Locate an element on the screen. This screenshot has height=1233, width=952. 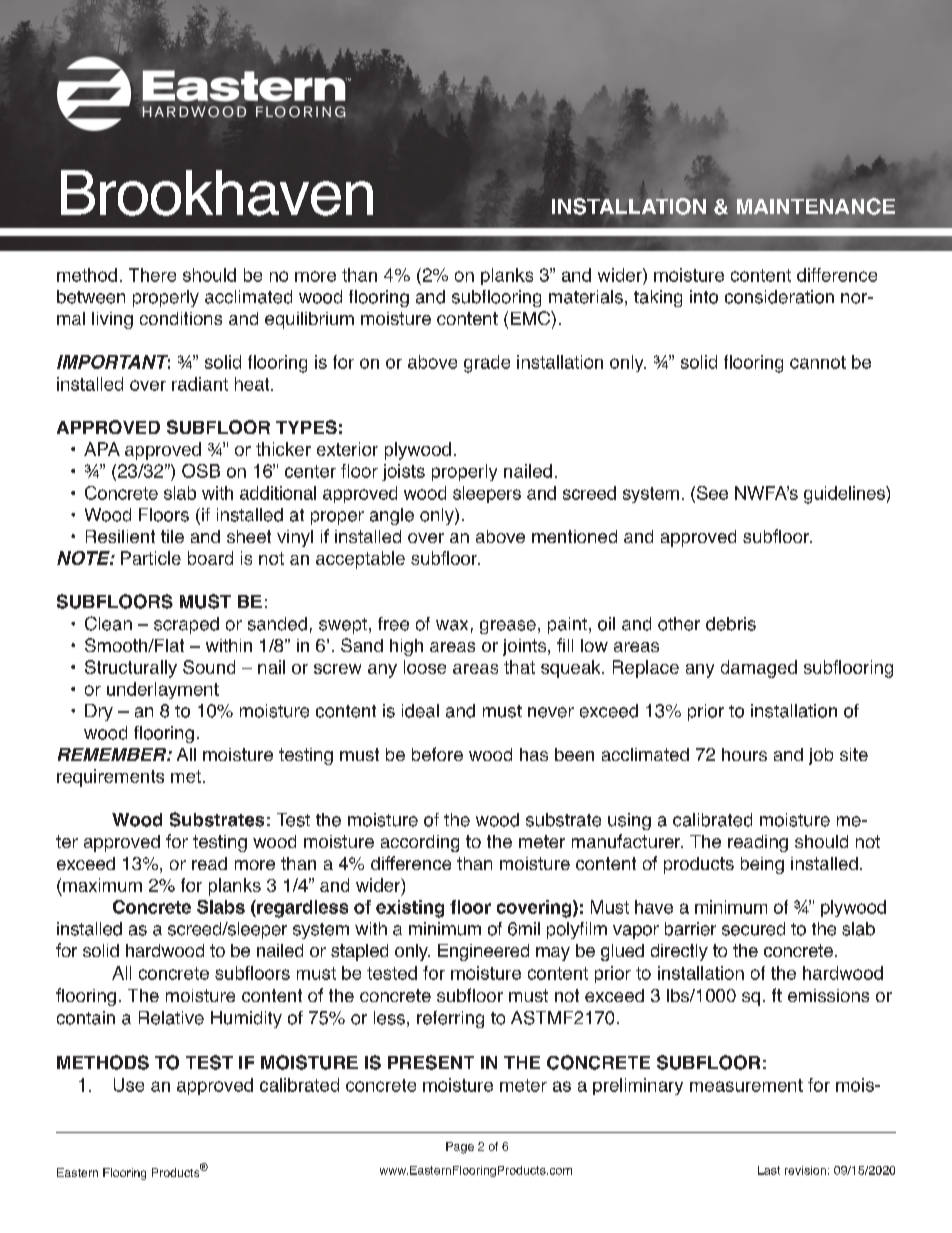
according is located at coordinates (420, 843).
